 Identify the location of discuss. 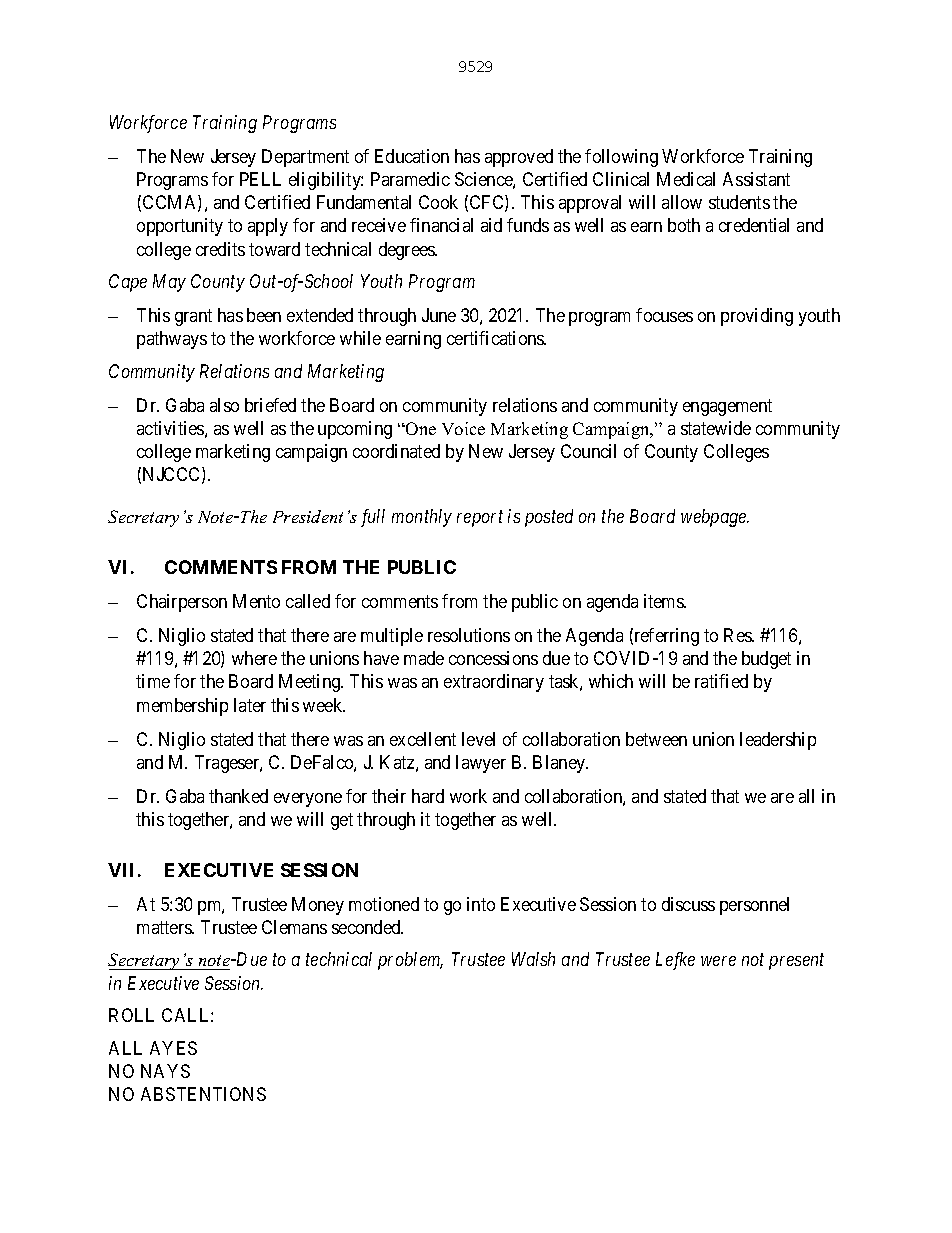
(688, 904).
